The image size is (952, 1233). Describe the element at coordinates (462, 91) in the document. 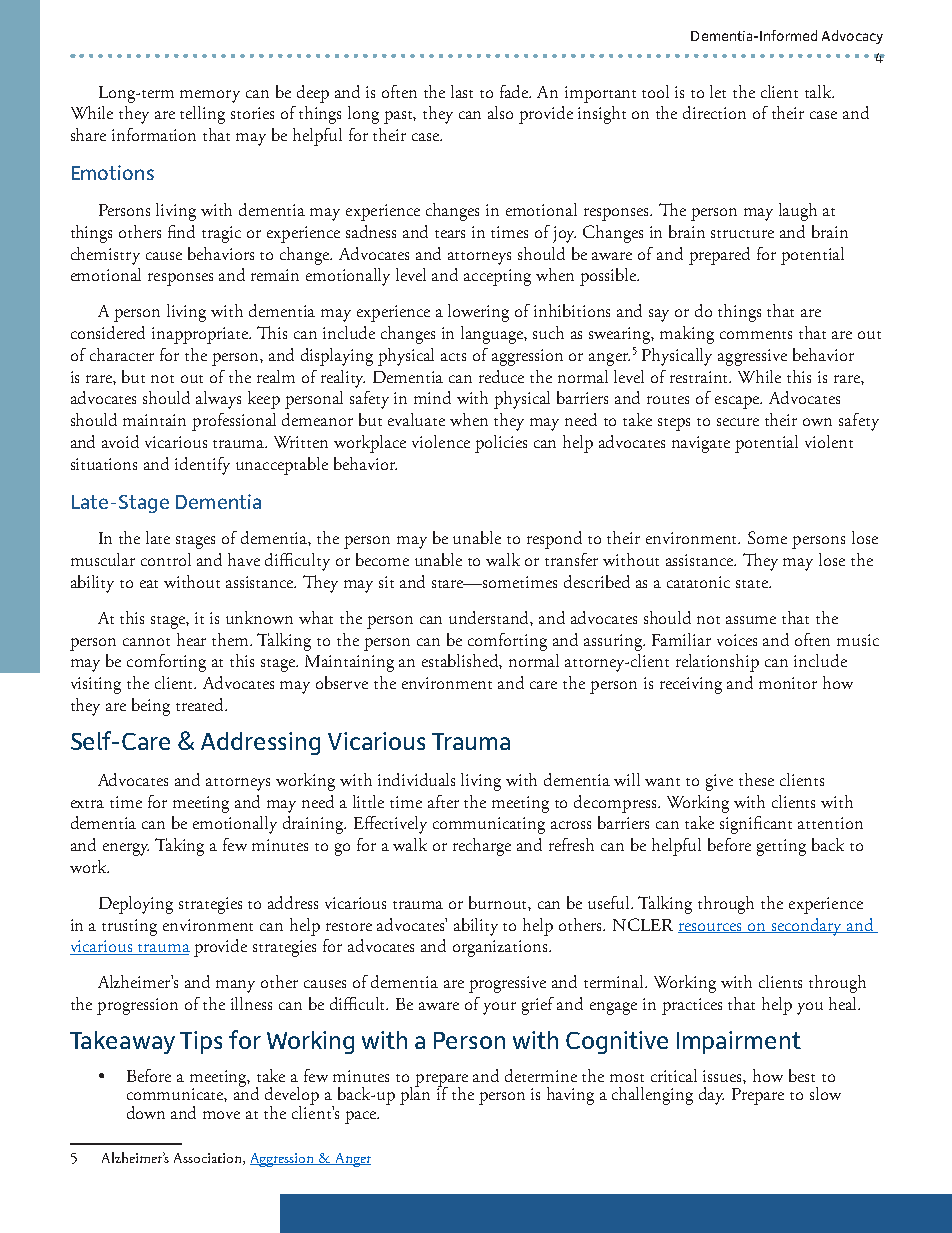

I see `last` at that location.
